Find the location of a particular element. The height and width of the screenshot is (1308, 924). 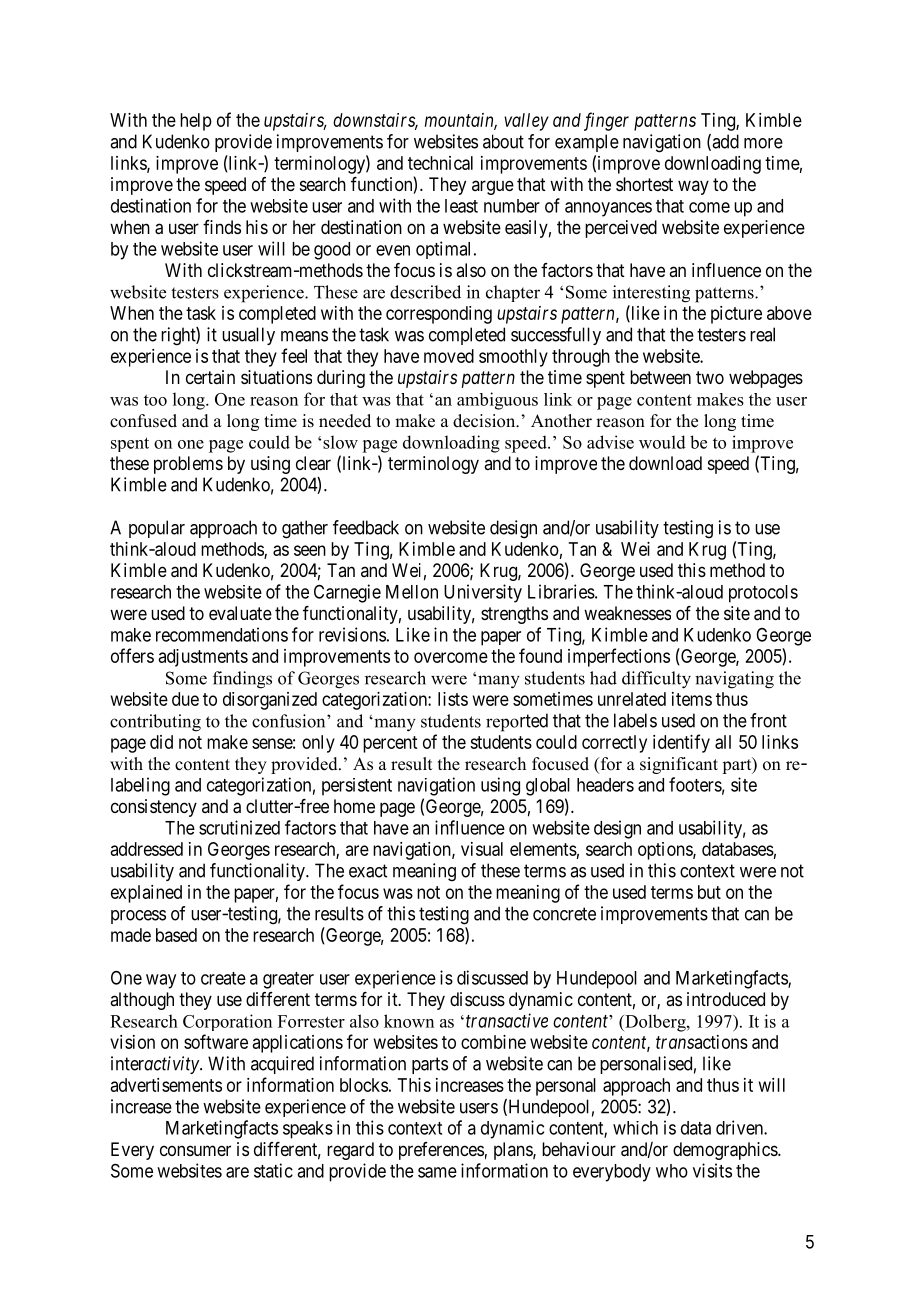

scrutinized is located at coordinates (239, 827).
